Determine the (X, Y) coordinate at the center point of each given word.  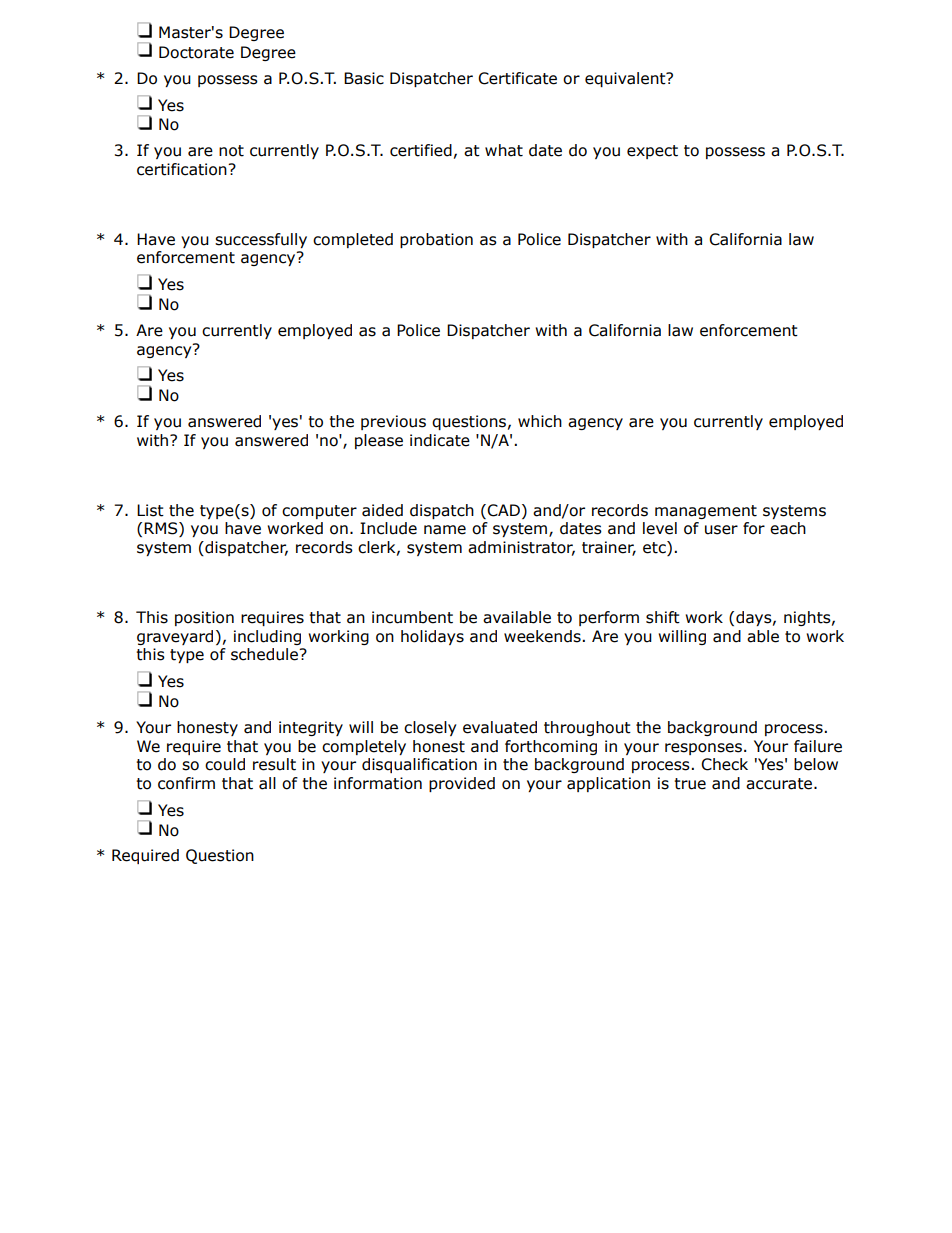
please (379, 441)
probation (436, 240)
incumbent (412, 617)
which (540, 421)
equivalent (626, 79)
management (706, 512)
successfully (261, 240)
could (225, 764)
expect (652, 152)
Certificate (517, 78)
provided (462, 784)
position (204, 618)
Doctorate (196, 52)
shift (663, 617)
